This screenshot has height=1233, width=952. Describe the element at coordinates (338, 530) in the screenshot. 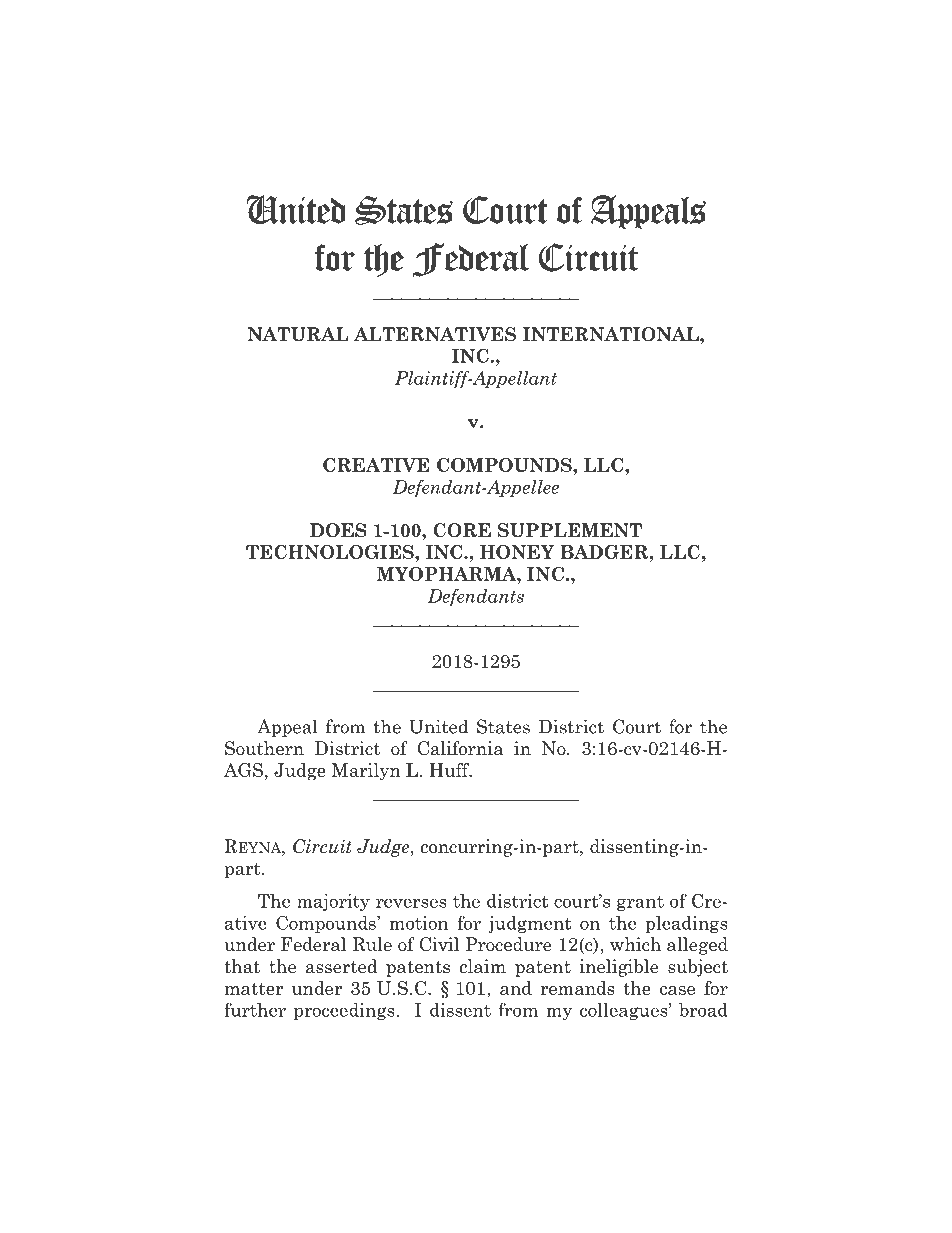

I see `DOES` at that location.
